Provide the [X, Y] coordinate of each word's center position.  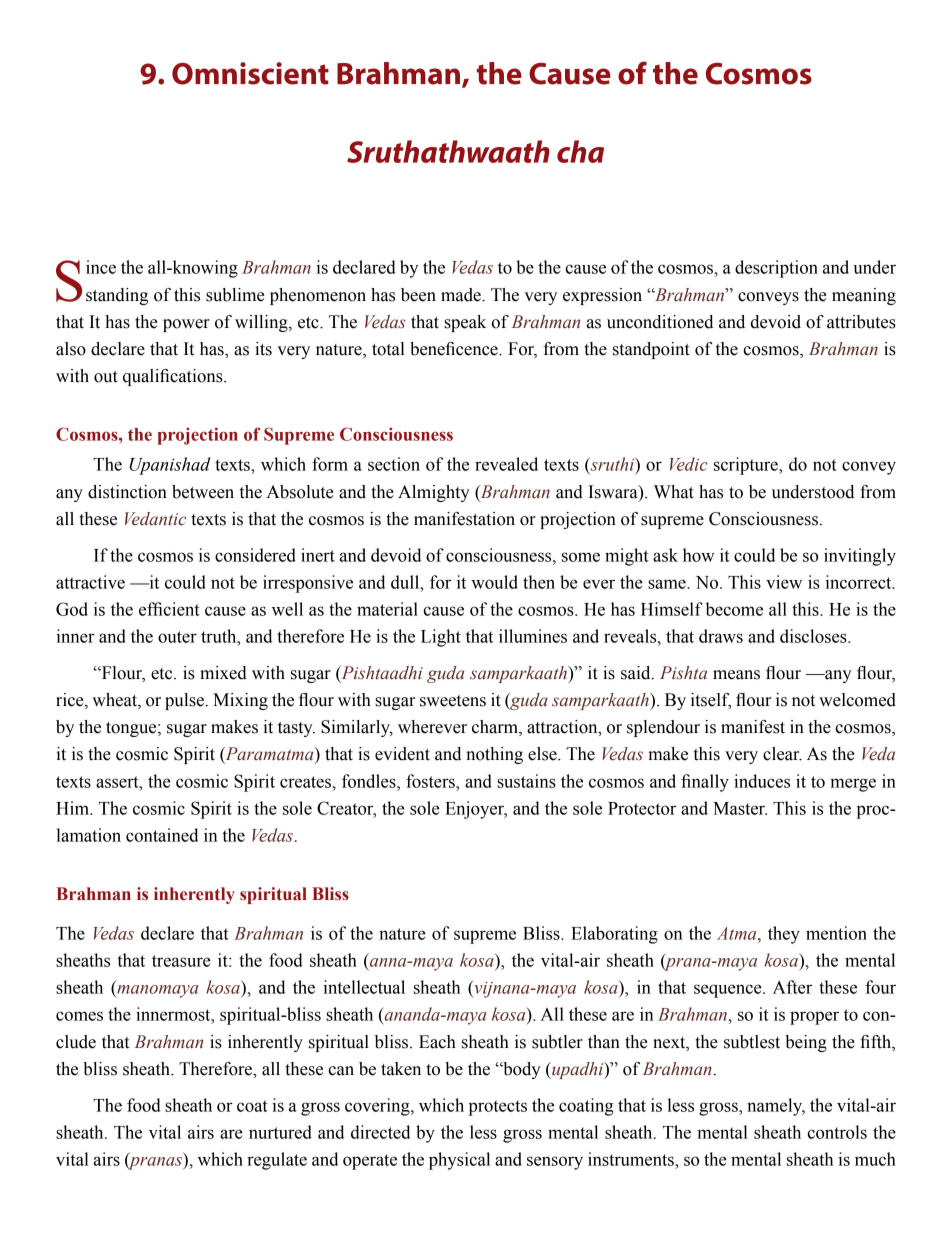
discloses [814, 636]
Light [441, 638]
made [462, 295]
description [776, 269]
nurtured [280, 1132]
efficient [169, 609]
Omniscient [250, 73]
